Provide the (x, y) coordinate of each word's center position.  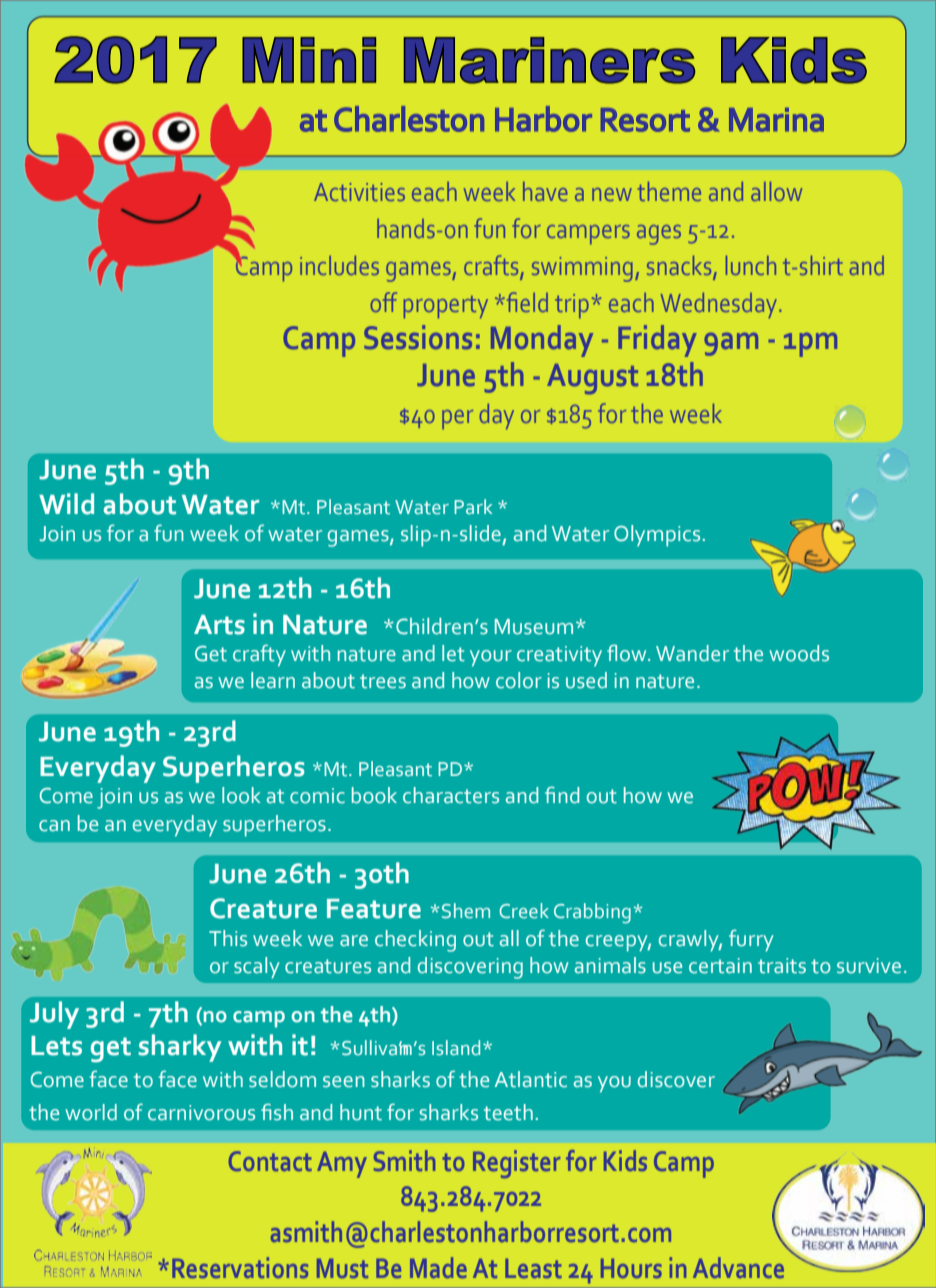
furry (751, 940)
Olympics (657, 536)
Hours (631, 1268)
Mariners (549, 60)
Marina (776, 120)
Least (533, 1268)
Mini (309, 60)
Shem (466, 911)
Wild (66, 504)
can (54, 826)
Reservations (240, 1267)
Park (473, 506)
